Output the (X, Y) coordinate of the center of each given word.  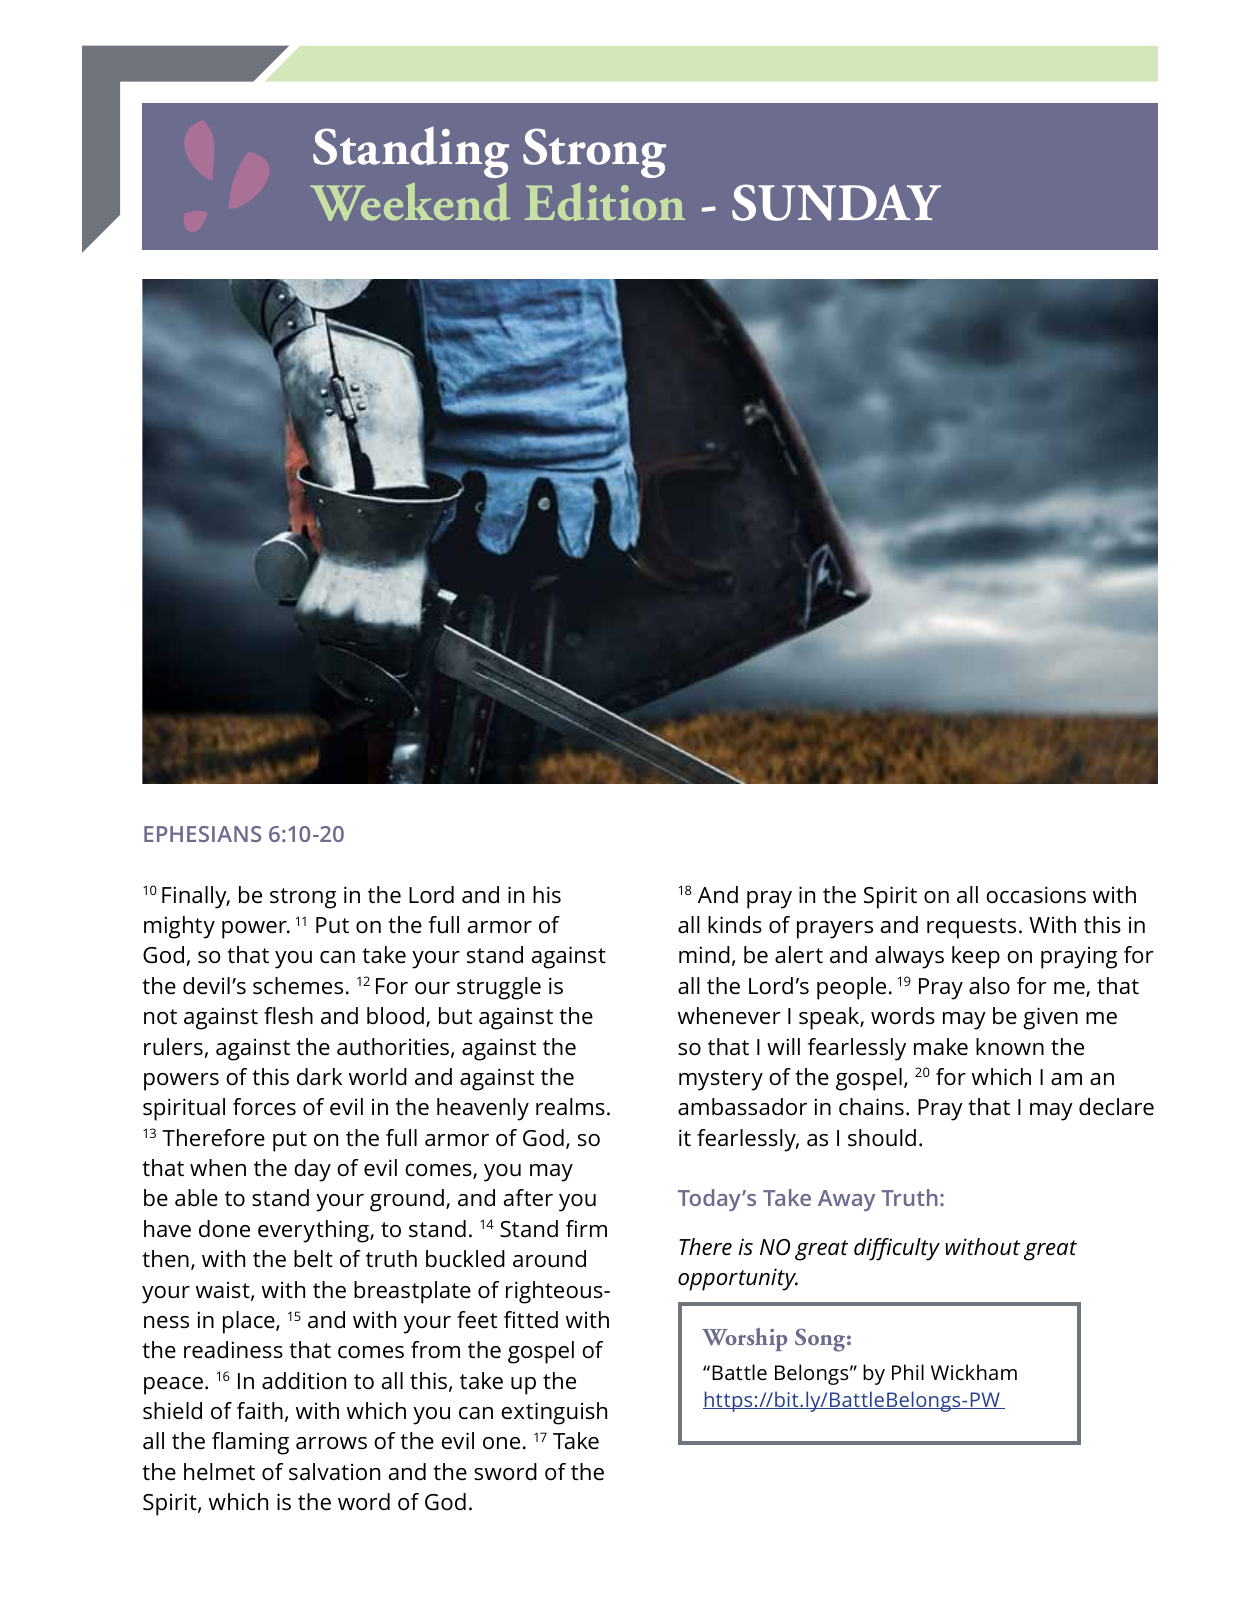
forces (264, 1107)
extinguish (554, 1413)
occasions (1036, 895)
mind (704, 955)
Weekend (410, 202)
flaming (250, 1443)
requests (971, 928)
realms (570, 1107)
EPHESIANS (202, 834)
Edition (605, 202)
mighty (179, 927)
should (882, 1138)
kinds (735, 925)
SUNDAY (836, 202)
